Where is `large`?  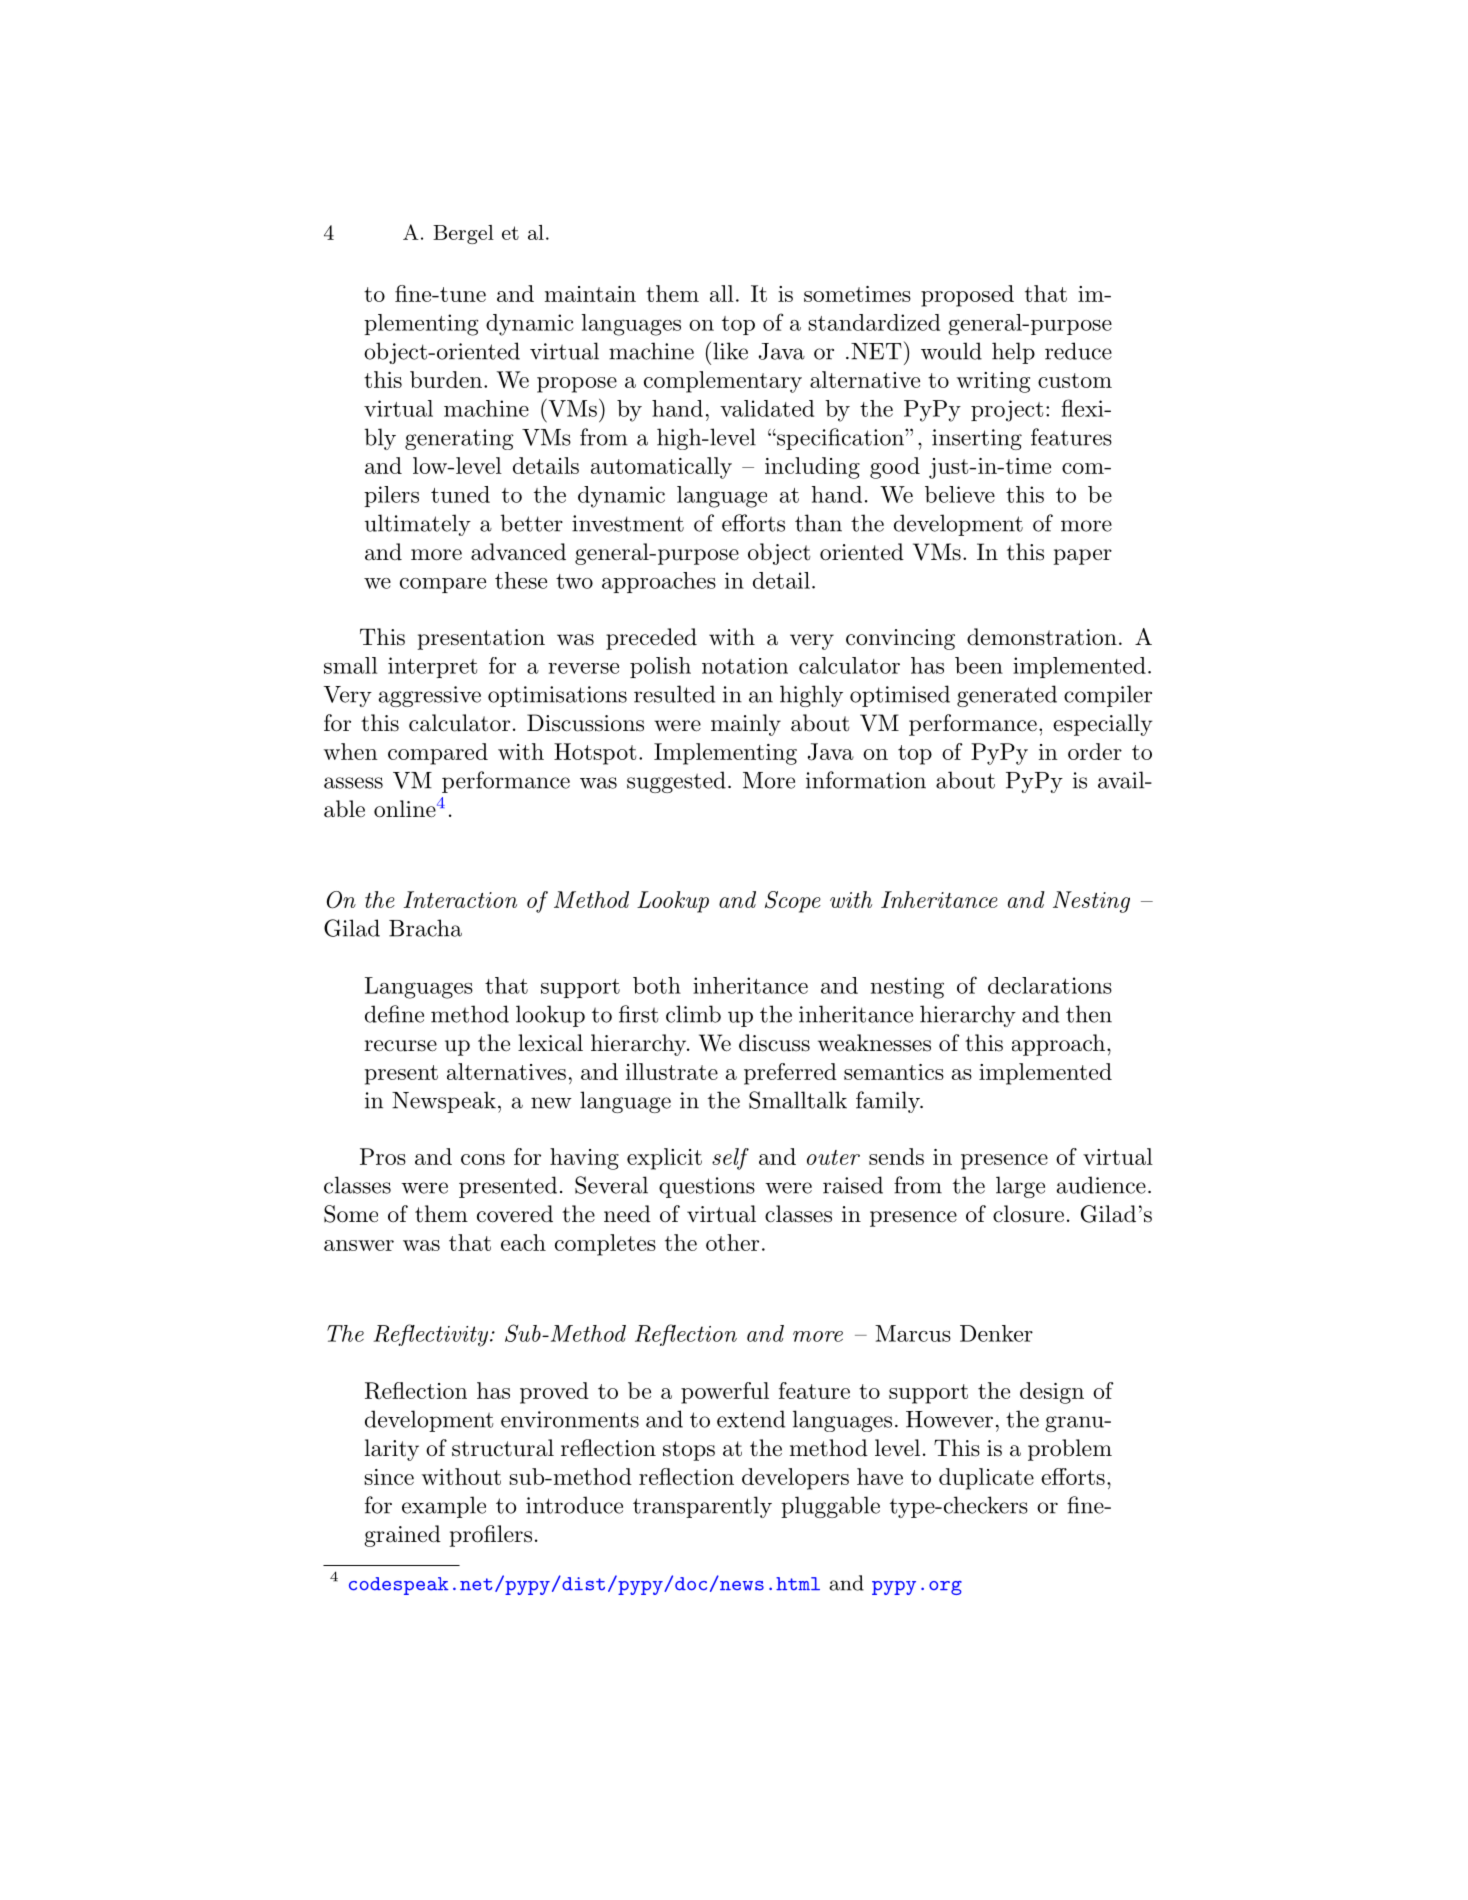 large is located at coordinates (1020, 1187).
